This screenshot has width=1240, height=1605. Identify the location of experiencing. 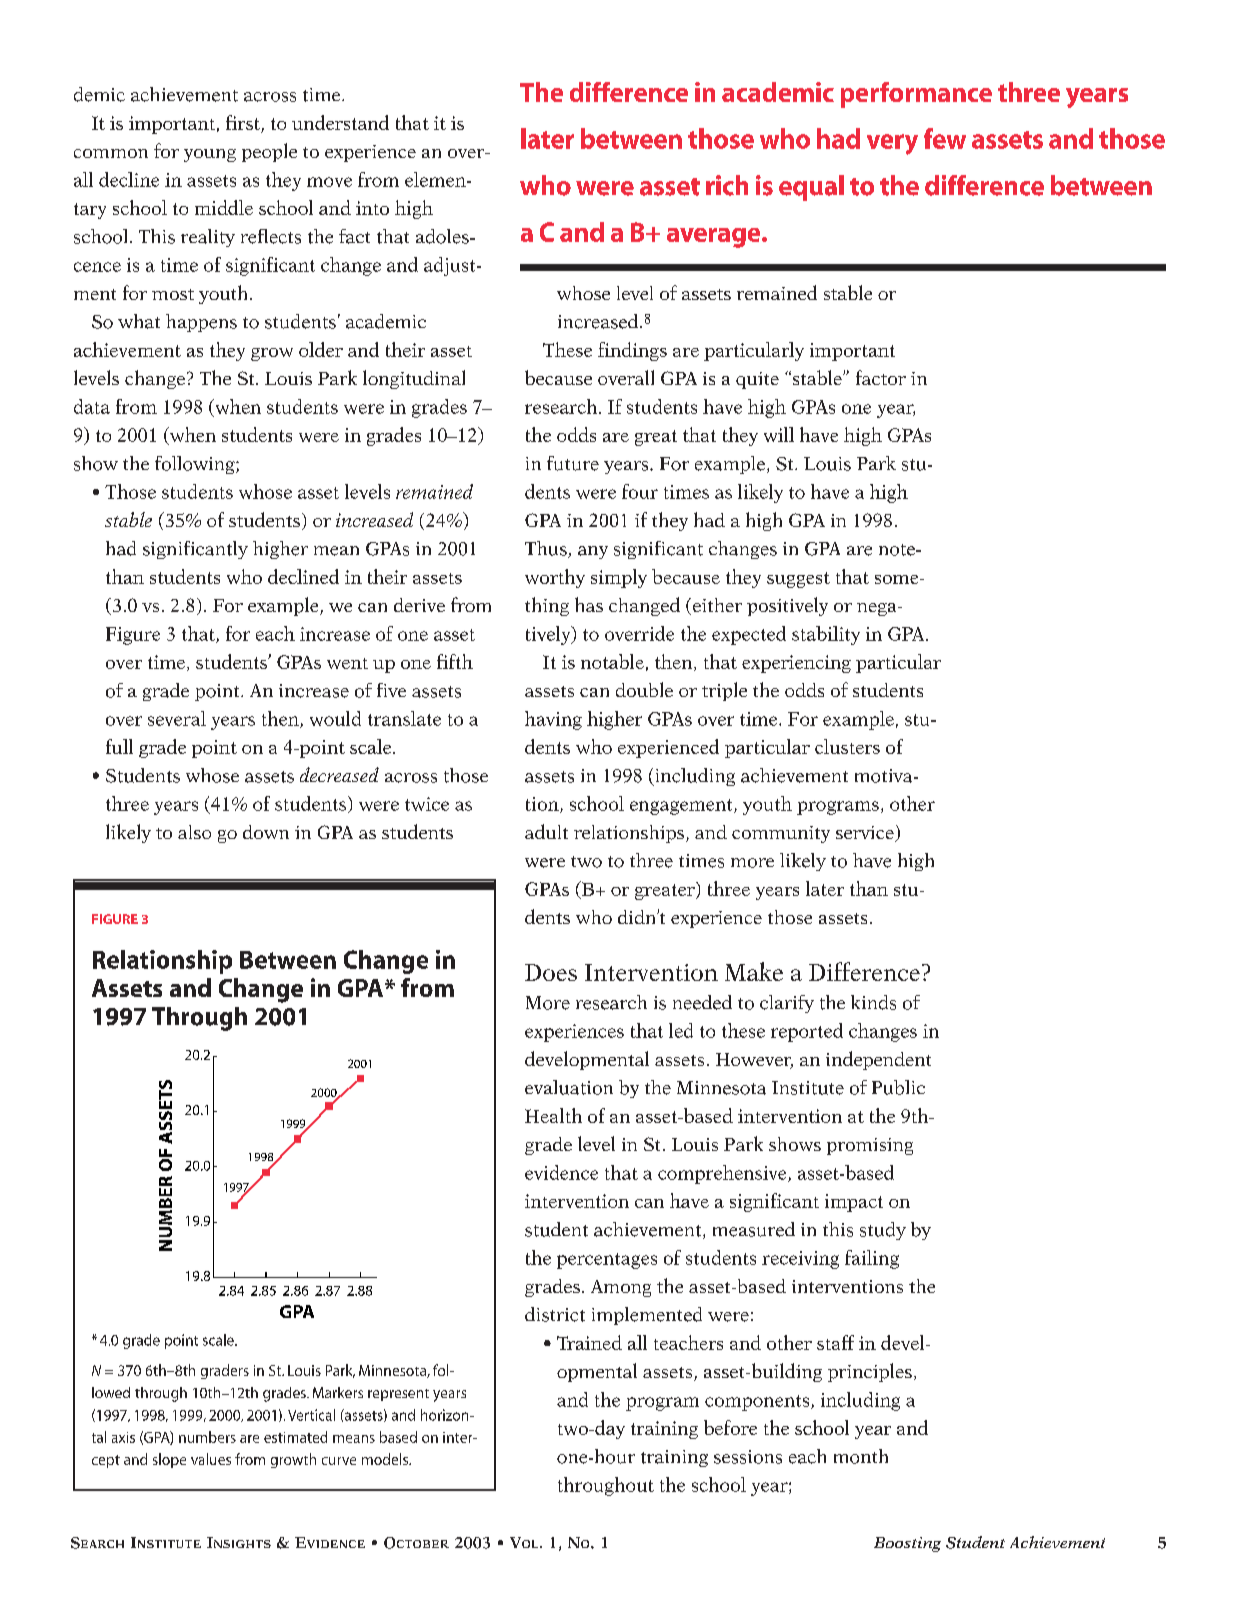
(796, 664).
